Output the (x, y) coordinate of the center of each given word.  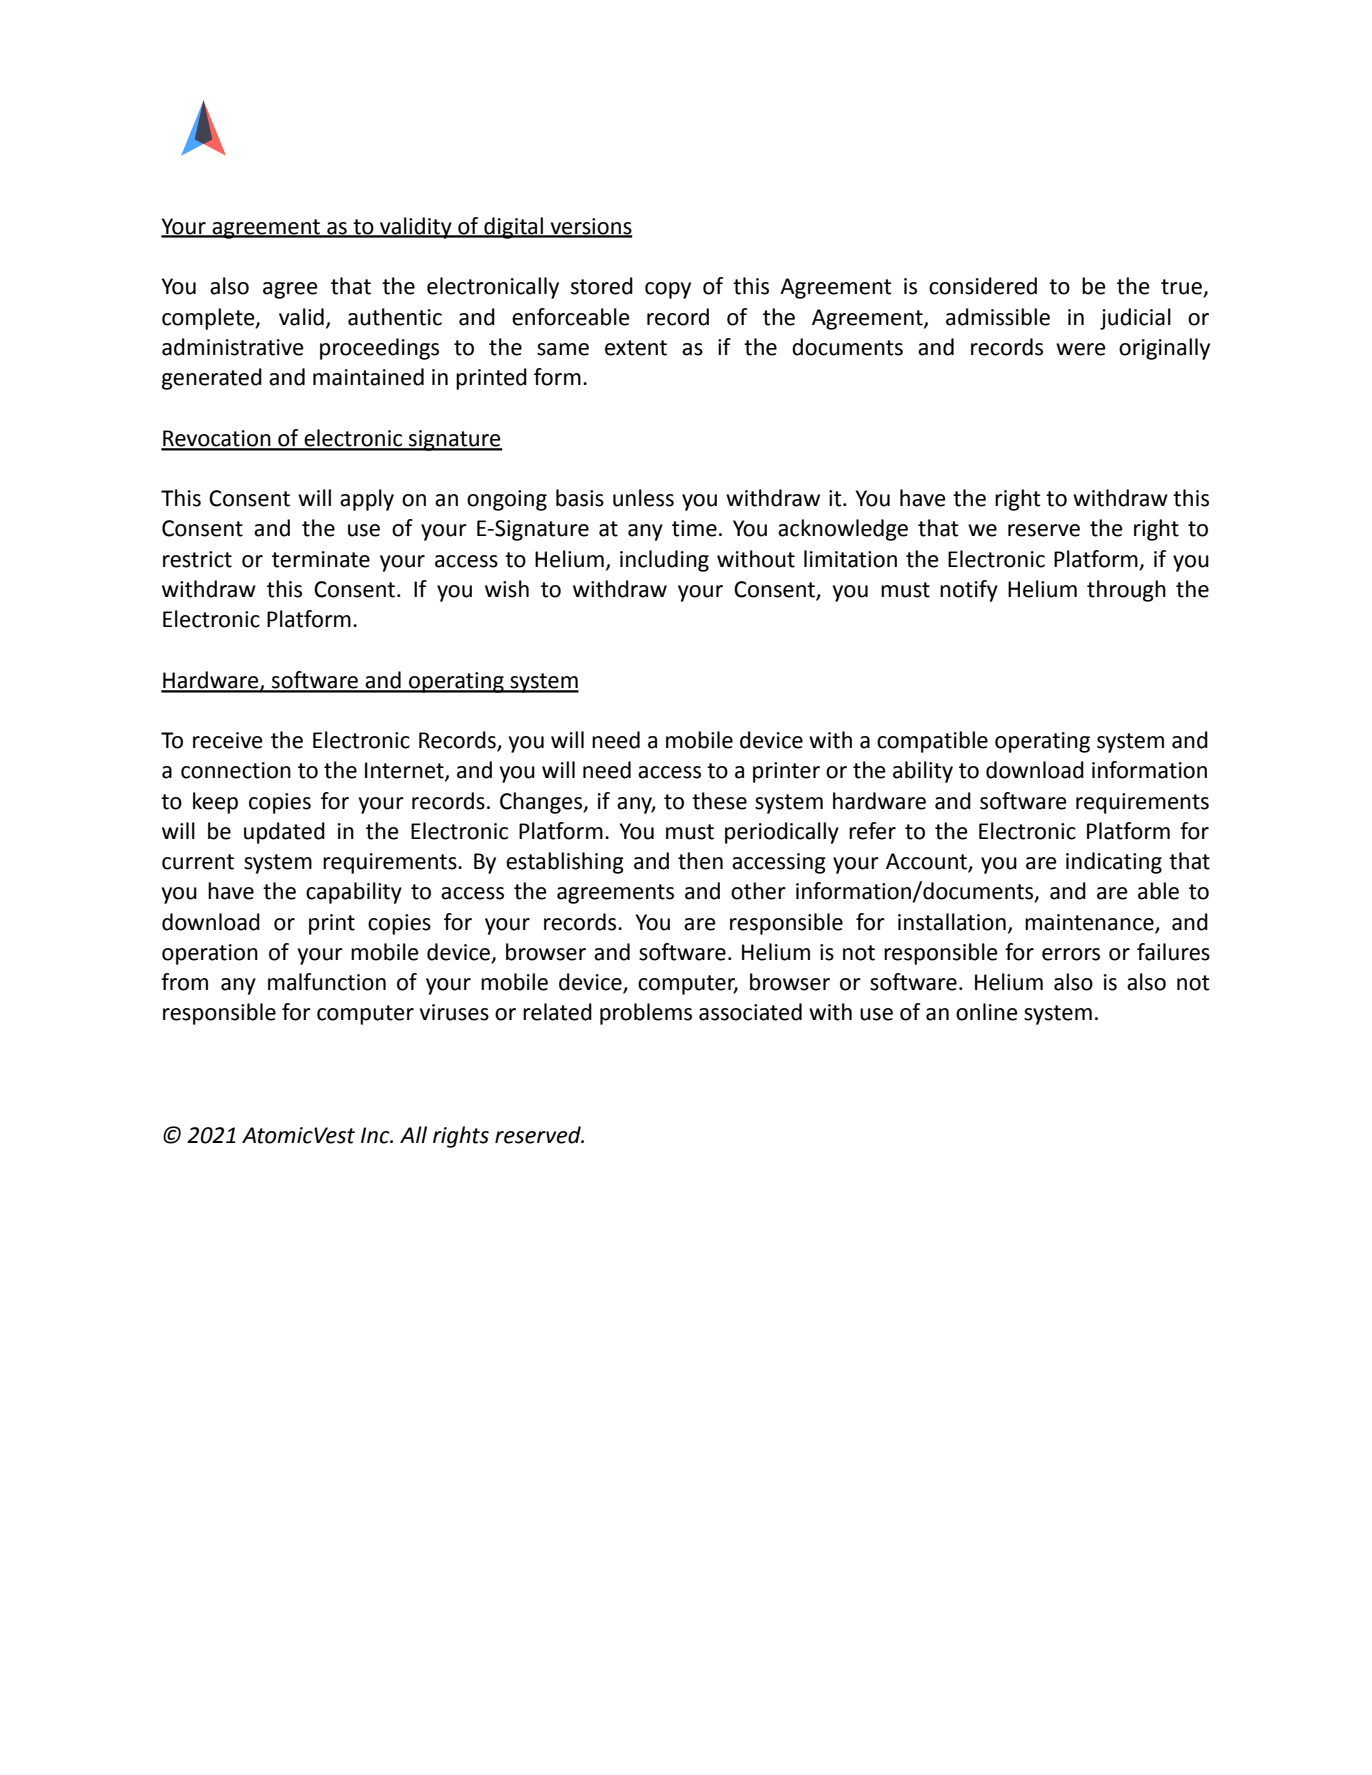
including (664, 561)
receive (228, 740)
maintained (368, 377)
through (1126, 591)
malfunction (327, 982)
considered (983, 286)
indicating (1114, 863)
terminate (321, 559)
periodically (782, 833)
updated (284, 833)
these (719, 801)
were (1081, 349)
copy (668, 290)
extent (636, 348)
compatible (932, 742)
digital (513, 228)
